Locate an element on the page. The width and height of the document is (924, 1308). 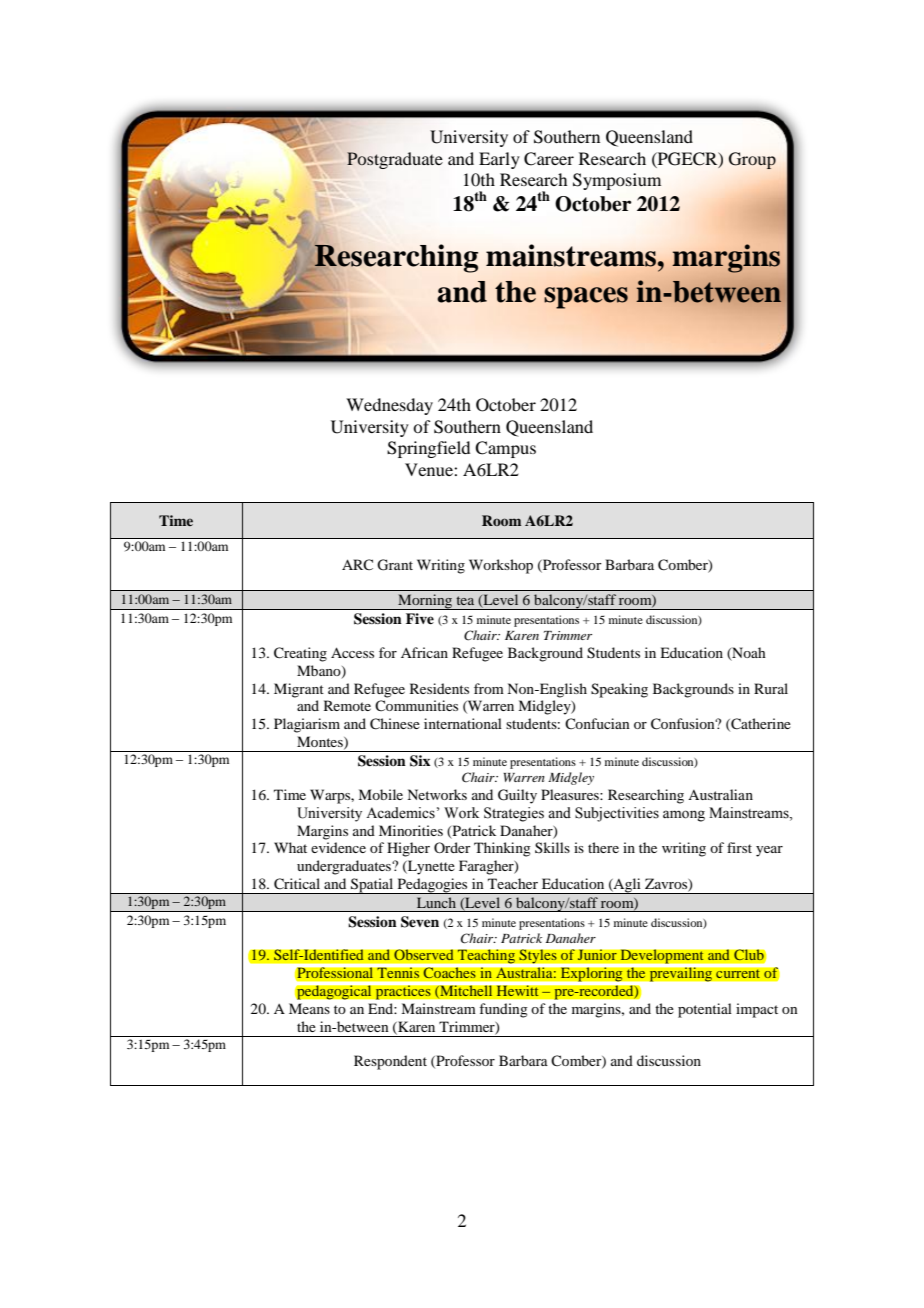
Rural is located at coordinates (771, 688).
